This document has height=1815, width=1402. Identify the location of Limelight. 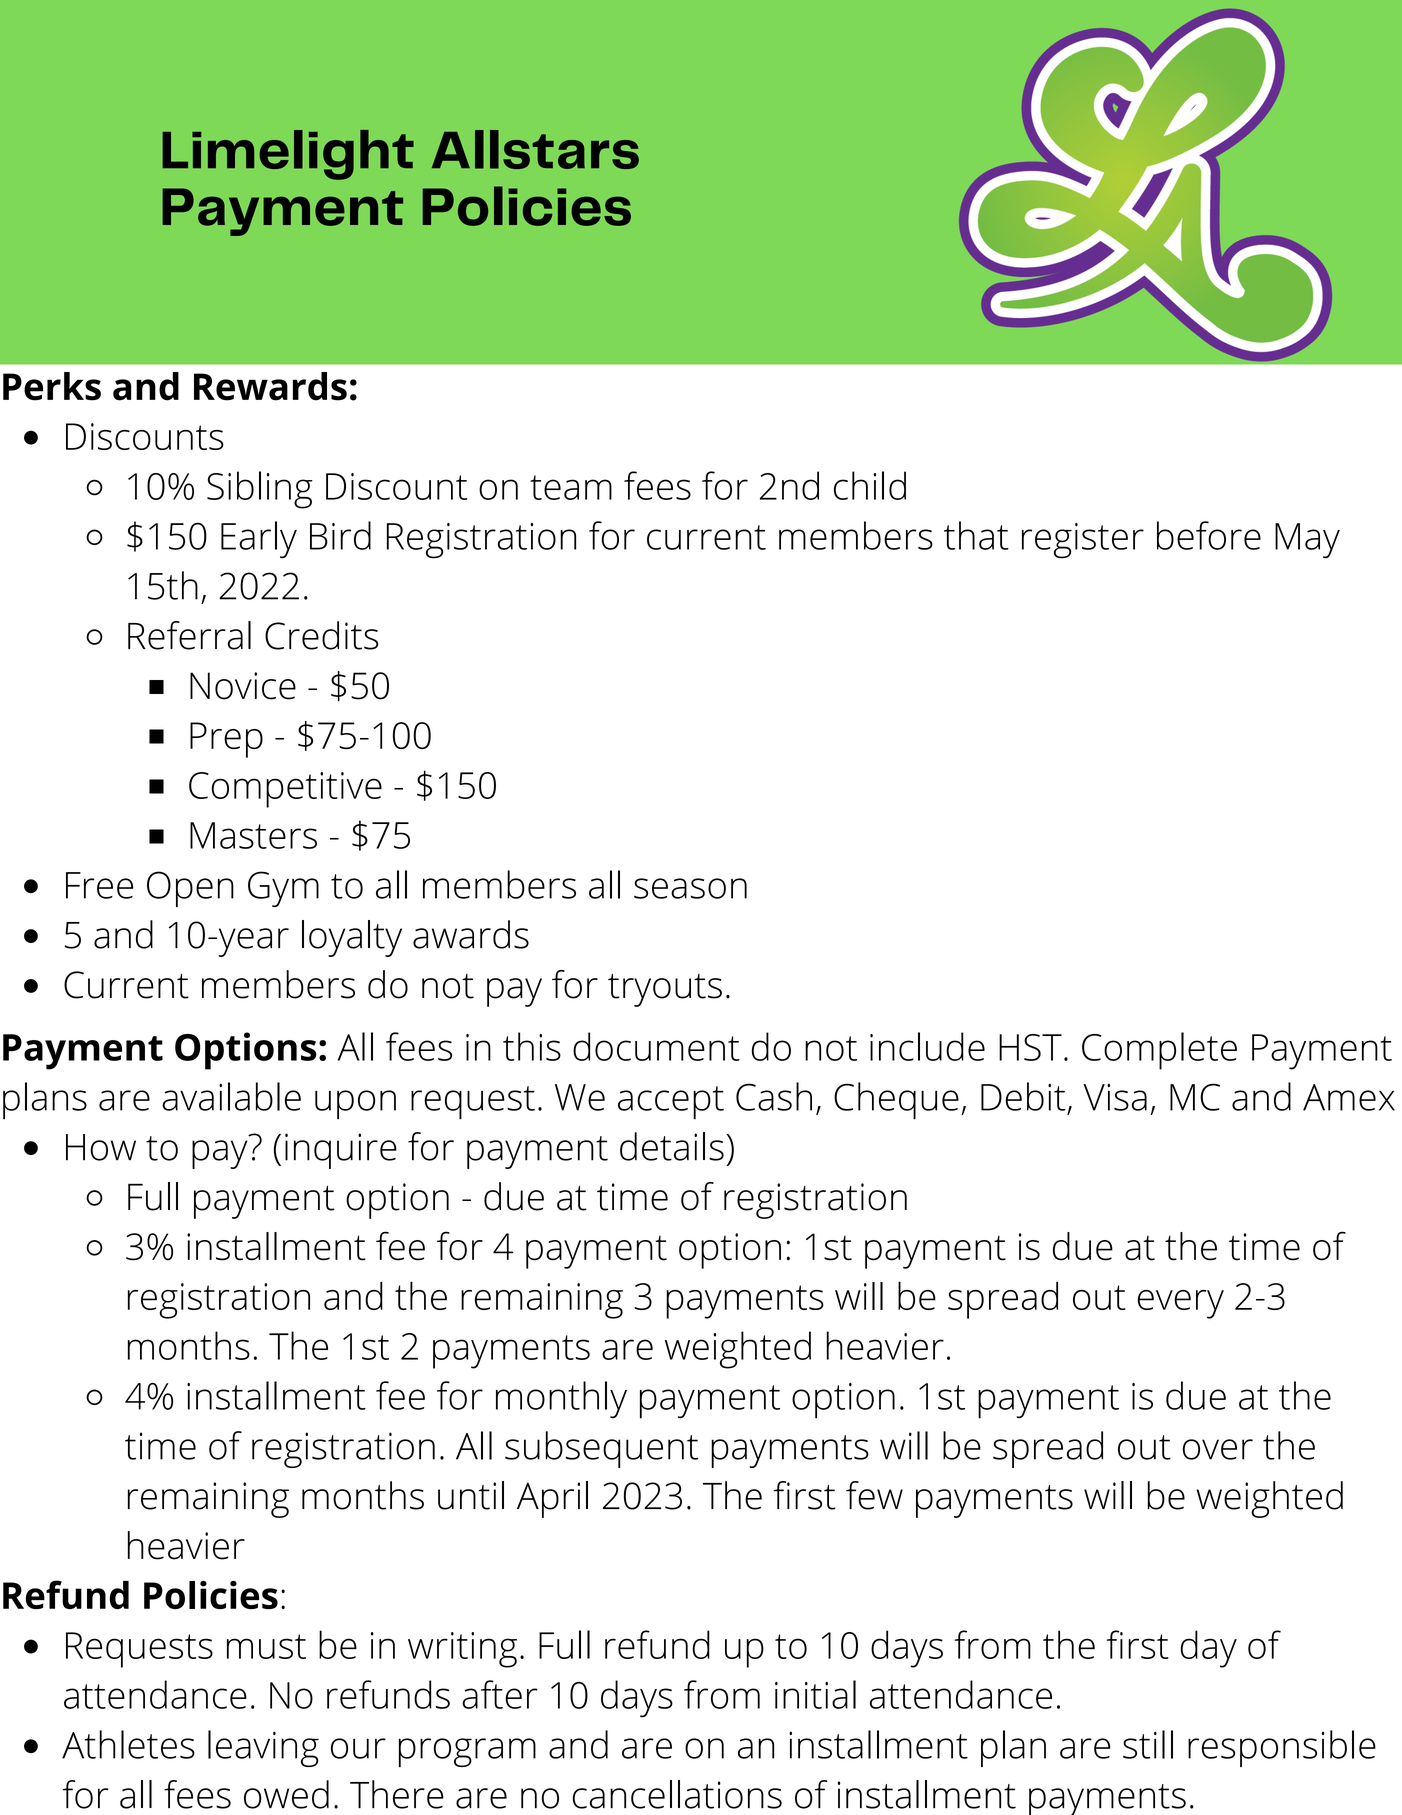
(288, 155).
